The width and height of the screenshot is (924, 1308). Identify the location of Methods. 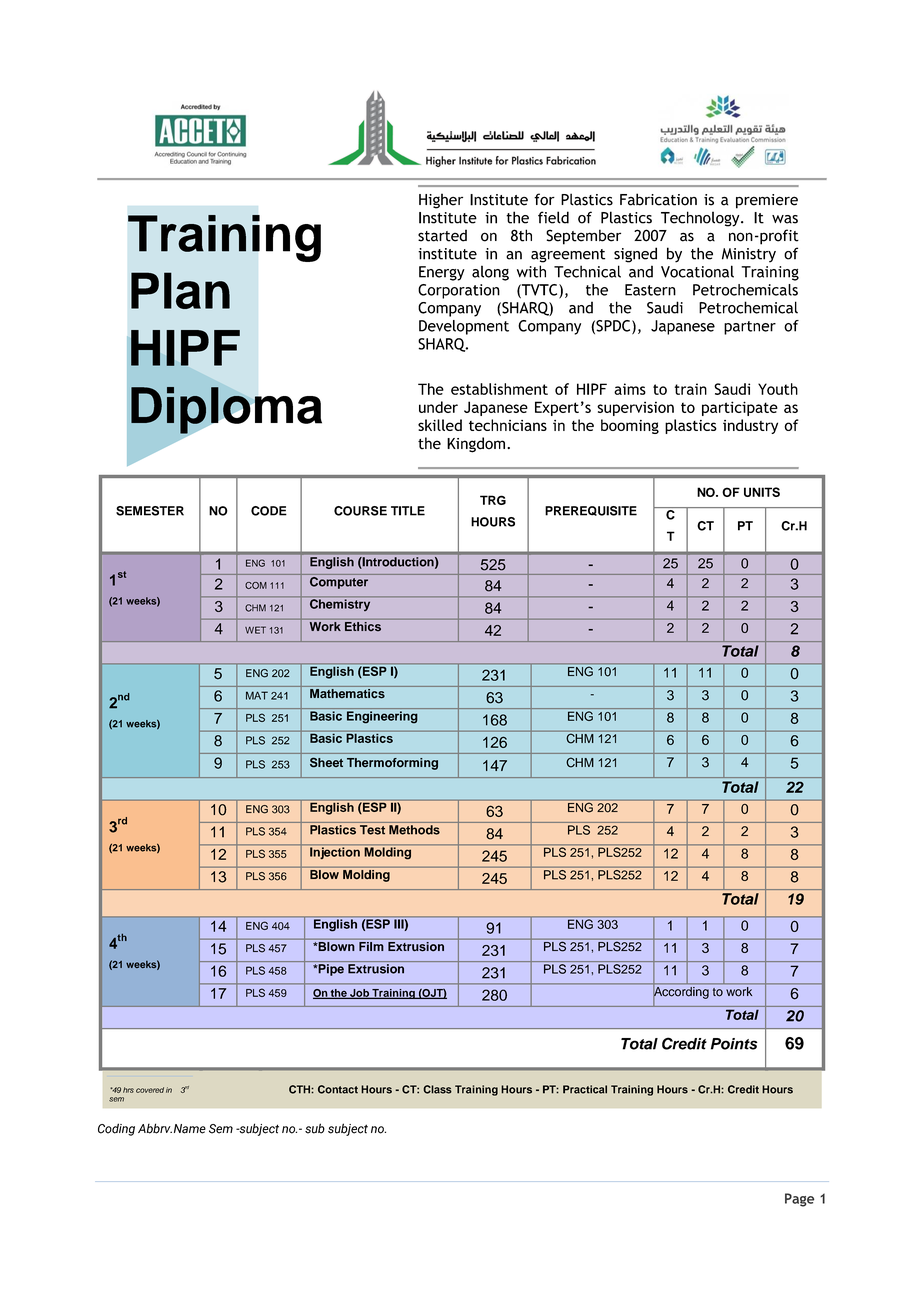
(414, 830).
